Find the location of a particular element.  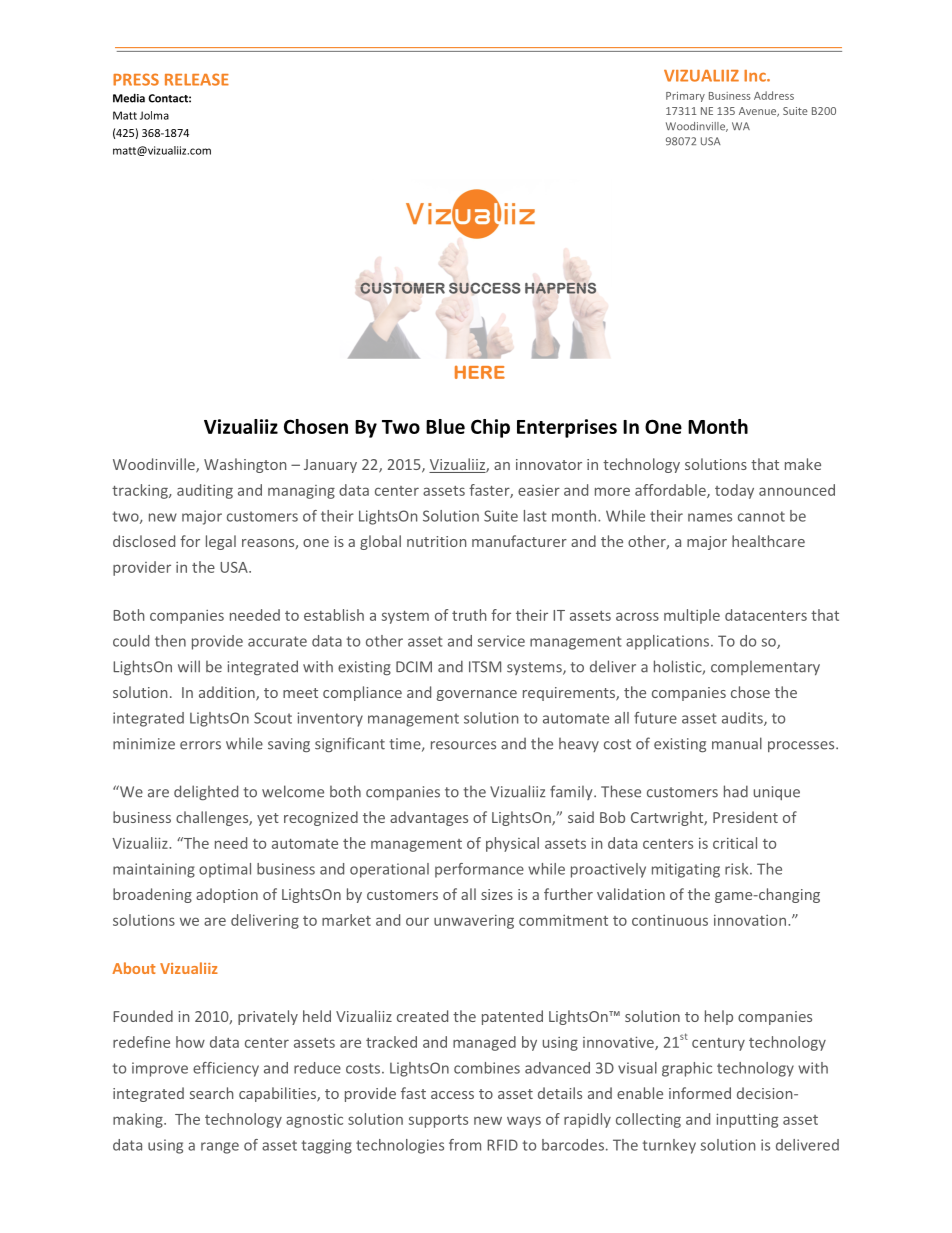

search is located at coordinates (211, 1093).
